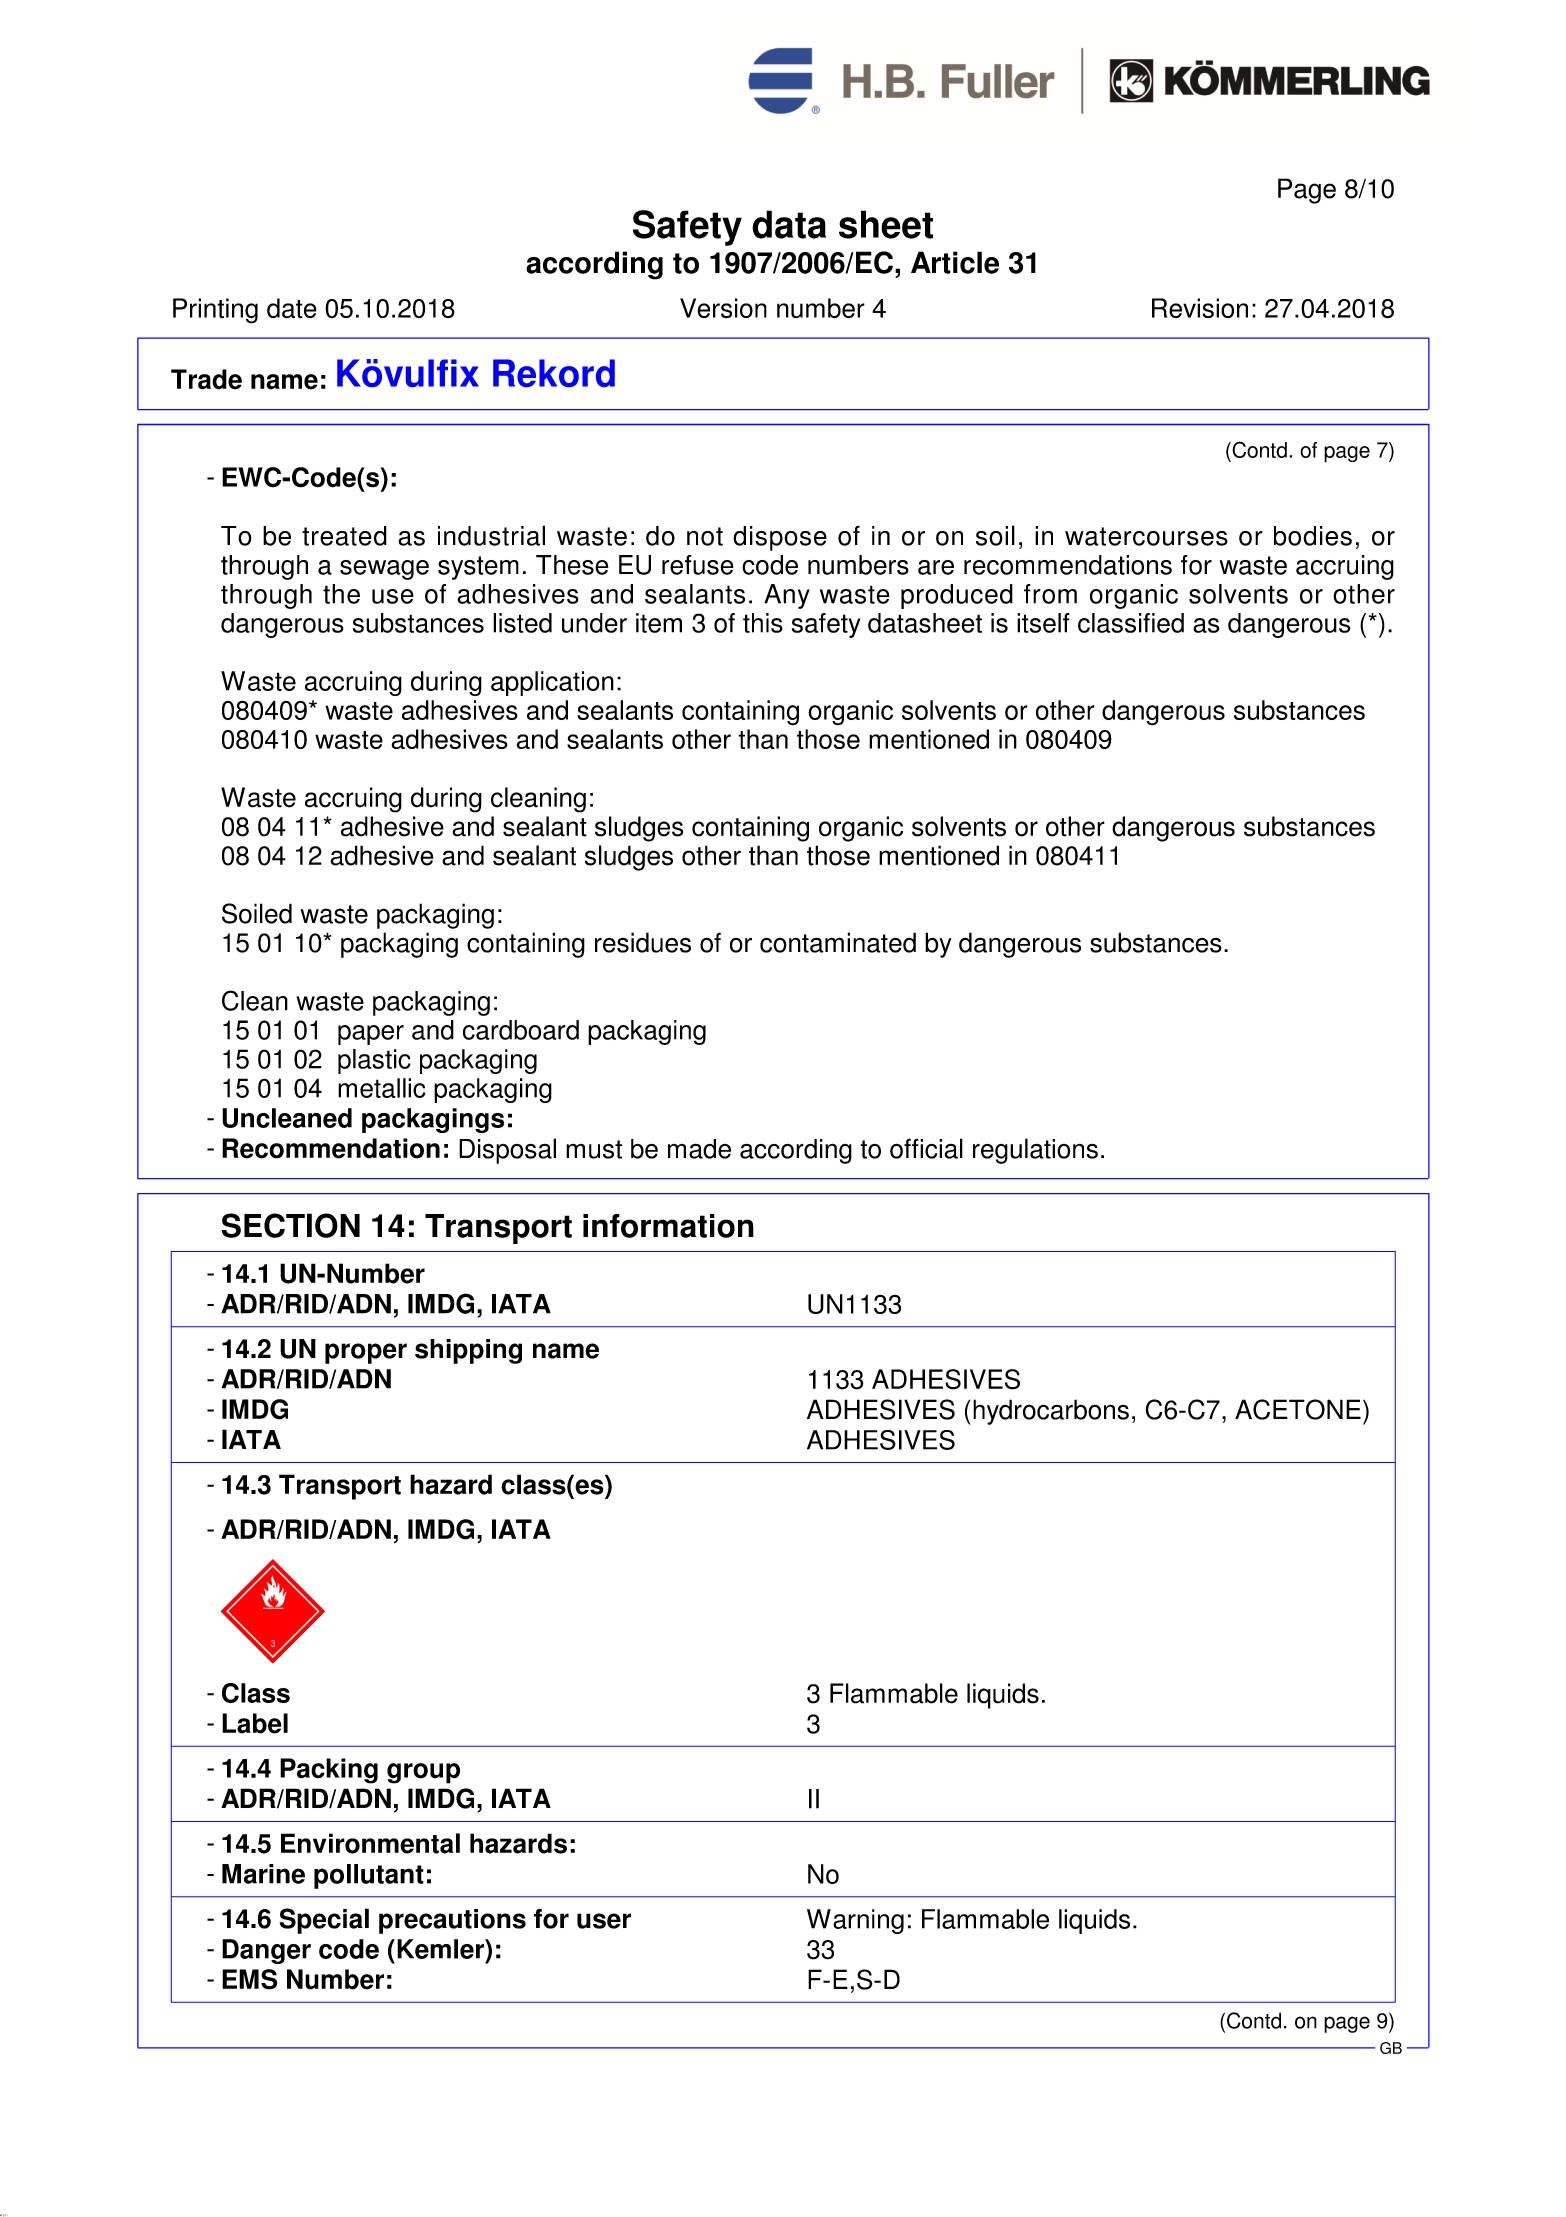  What do you see at coordinates (381, 1088) in the image?
I see `metallic` at bounding box center [381, 1088].
